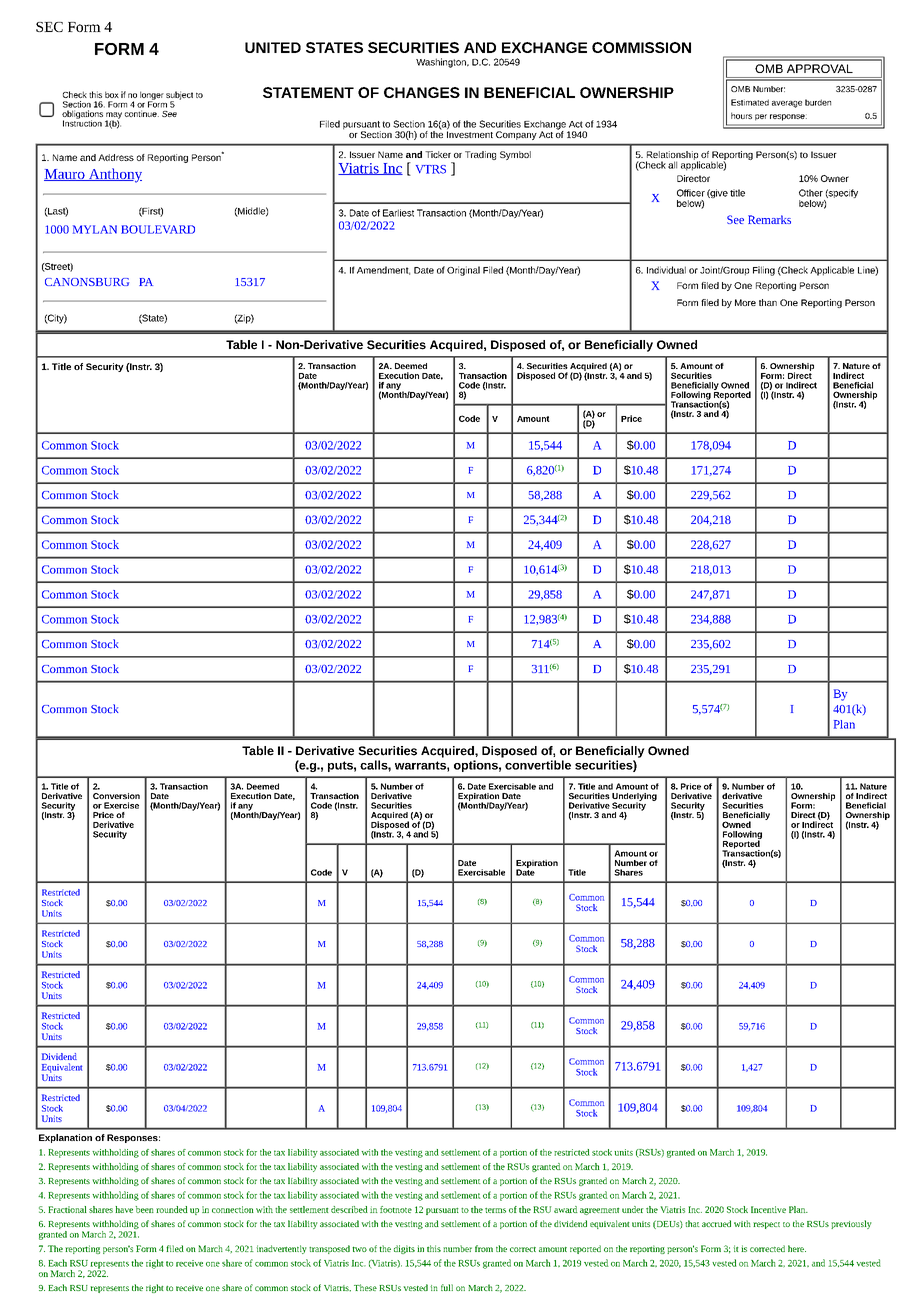 This image has height=1308, width=924. Describe the element at coordinates (116, 796) in the image. I see `Conversion` at that location.
